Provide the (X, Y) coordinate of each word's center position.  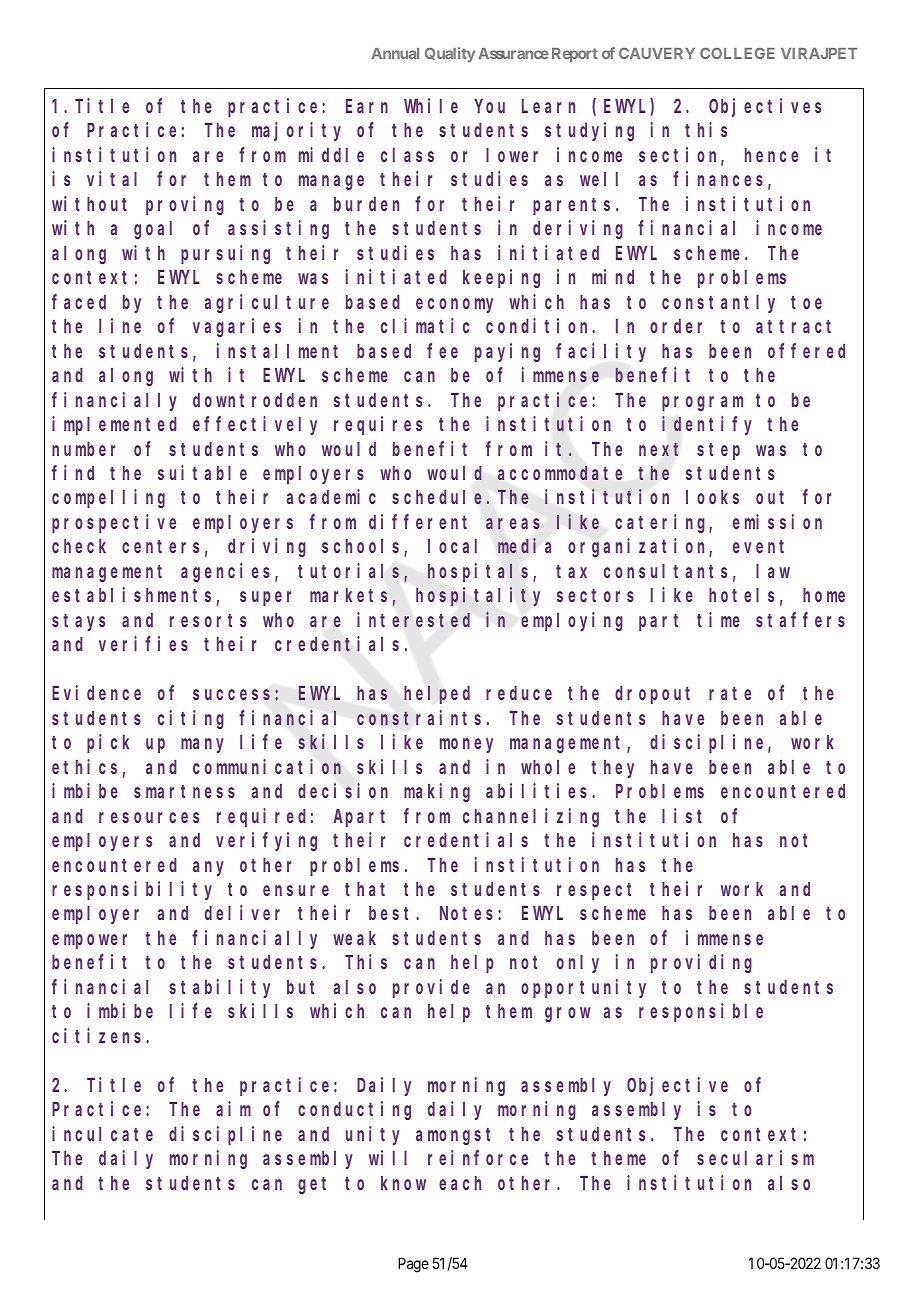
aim (233, 1108)
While (431, 105)
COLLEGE (737, 53)
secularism (755, 1157)
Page (413, 1265)
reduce (519, 693)
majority (296, 132)
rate (730, 693)
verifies (143, 643)
